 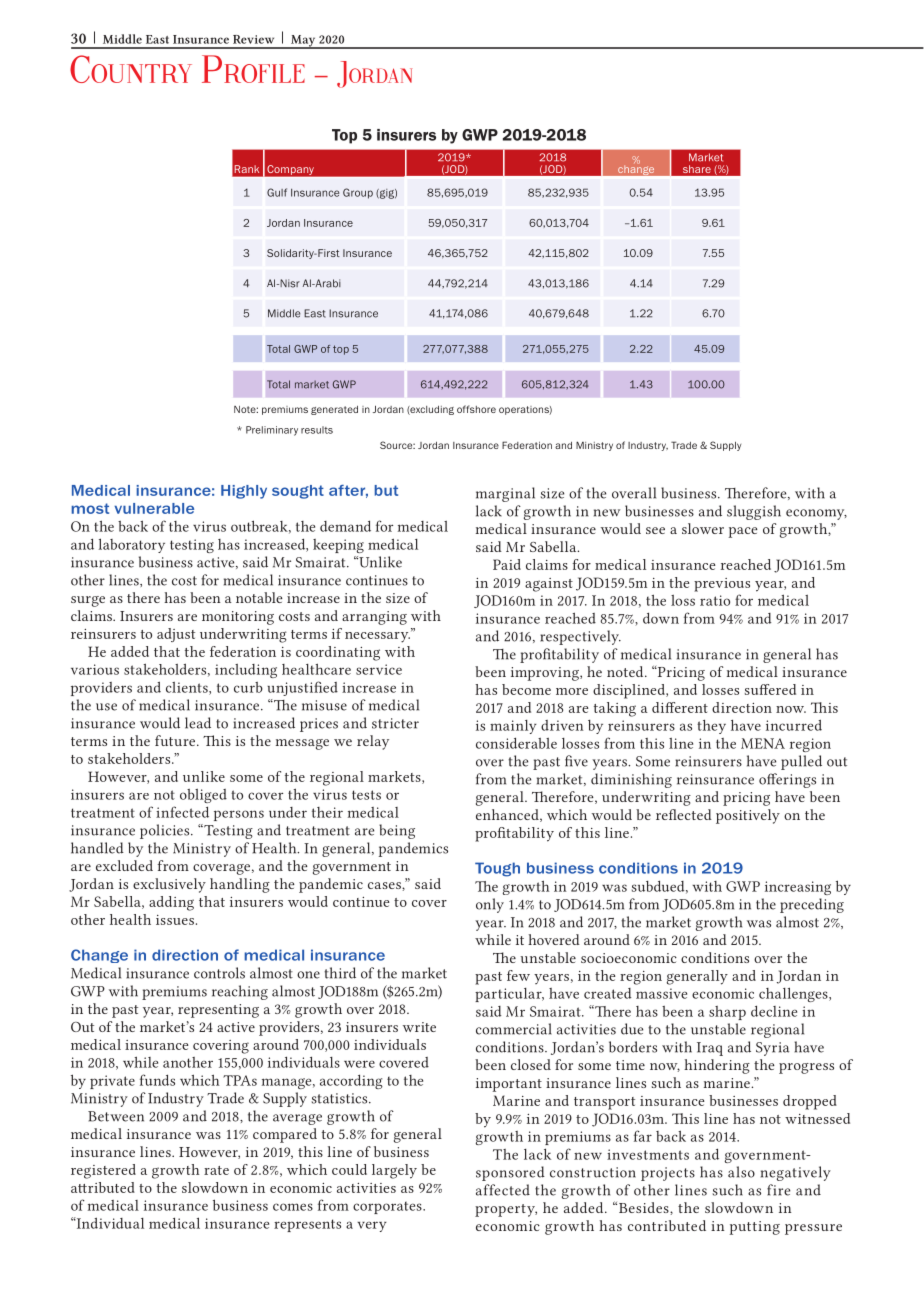 I want to click on May, so click(x=303, y=42).
